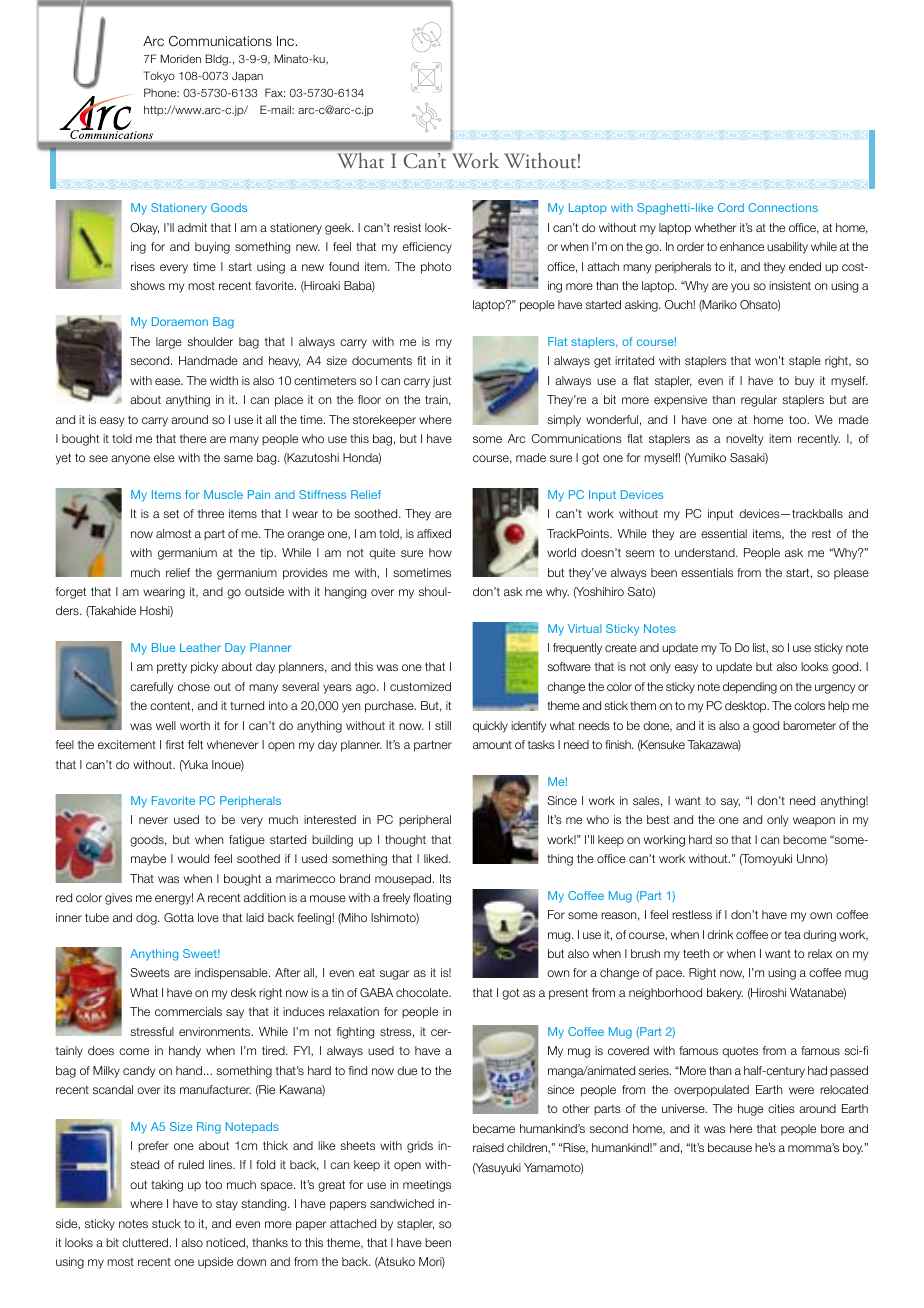 The height and width of the screenshot is (1308, 924). I want to click on resist, so click(407, 227).
